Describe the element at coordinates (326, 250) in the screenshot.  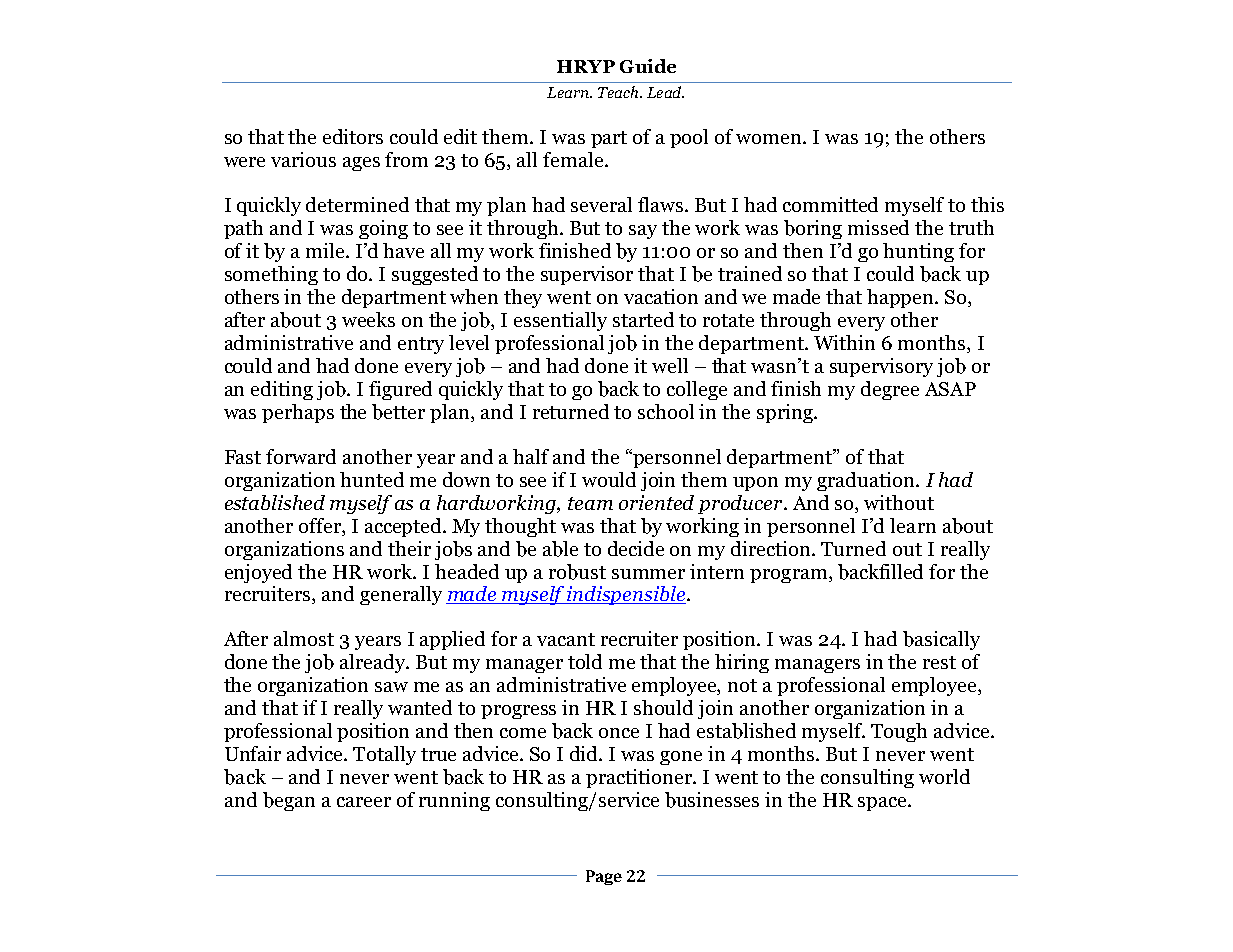
I see `mile` at that location.
